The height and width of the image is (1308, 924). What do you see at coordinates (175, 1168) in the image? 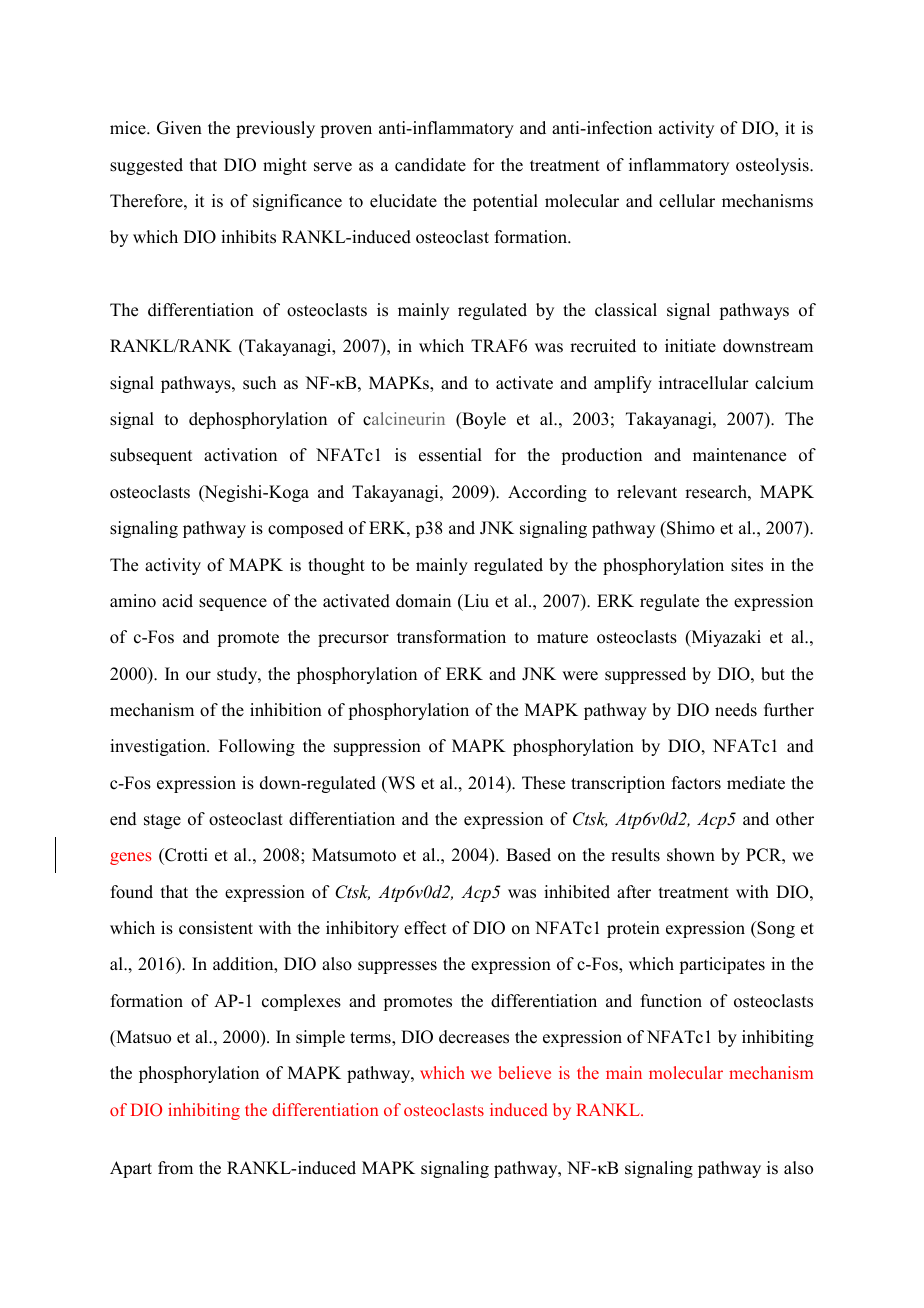
I see `from` at bounding box center [175, 1168].
